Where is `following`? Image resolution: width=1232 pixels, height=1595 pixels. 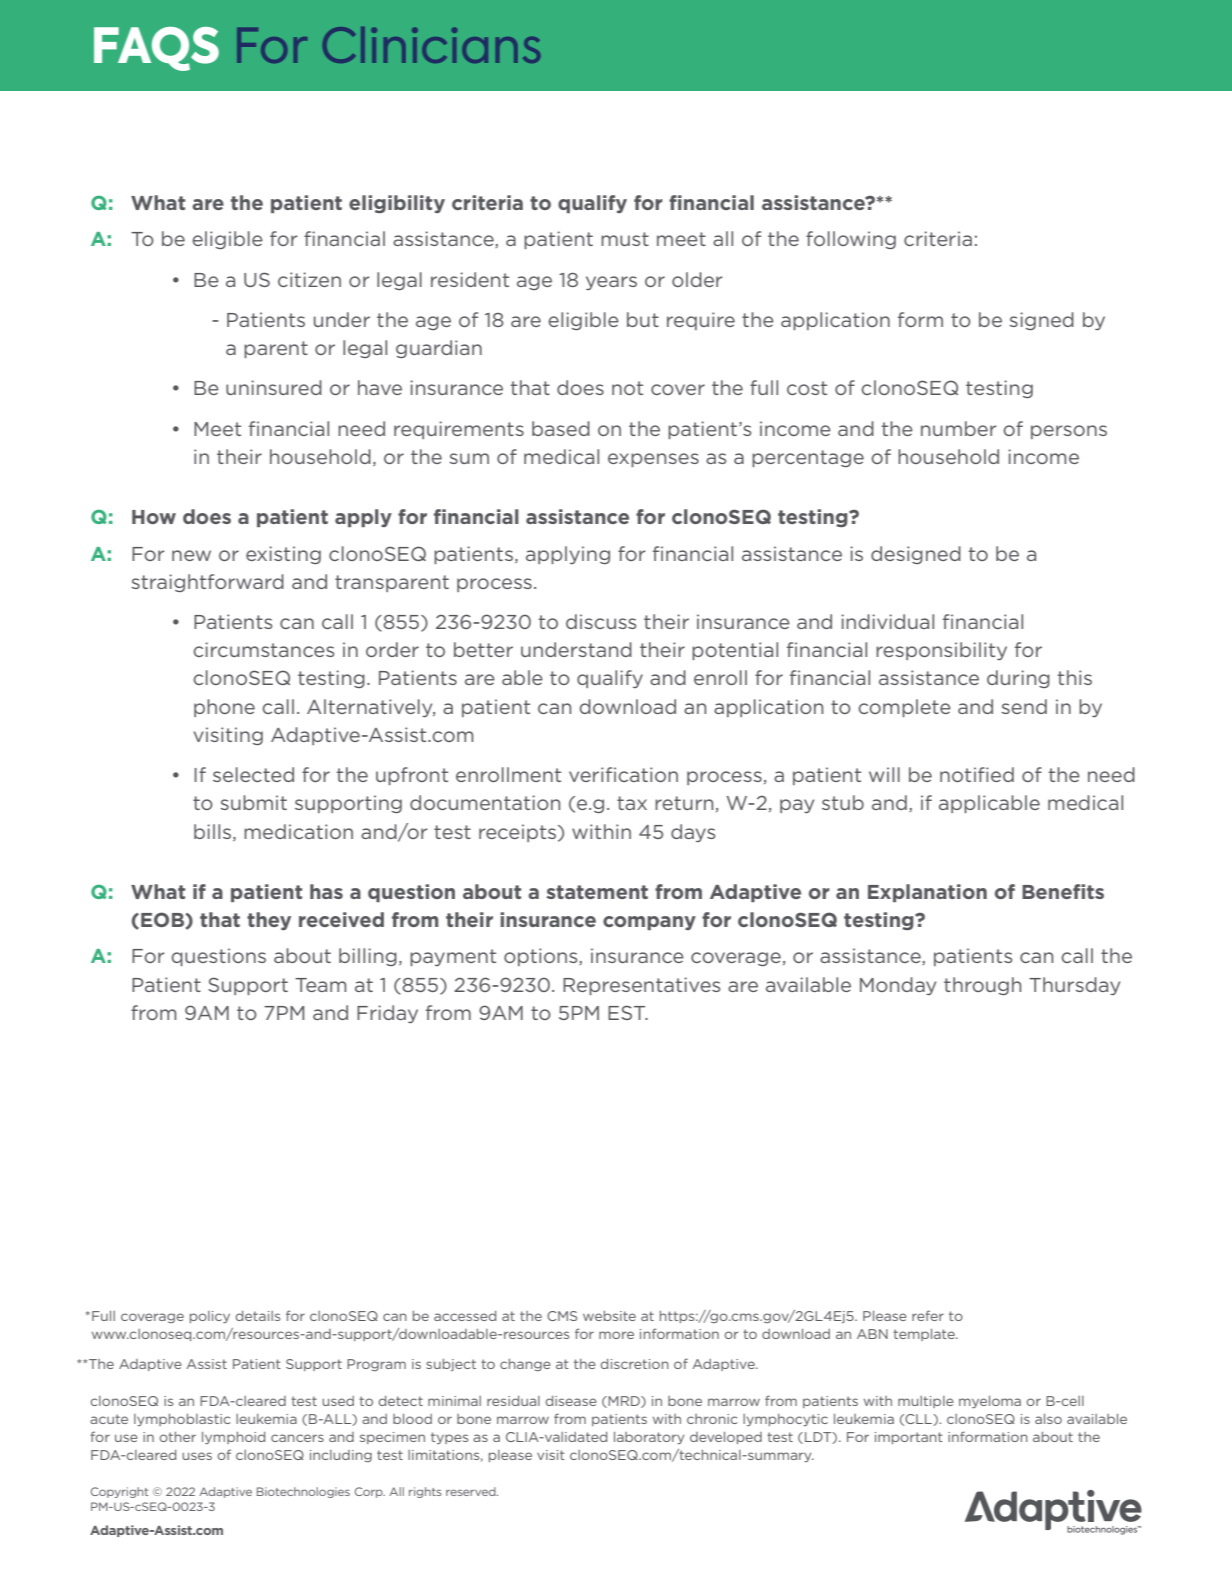 following is located at coordinates (851, 240).
